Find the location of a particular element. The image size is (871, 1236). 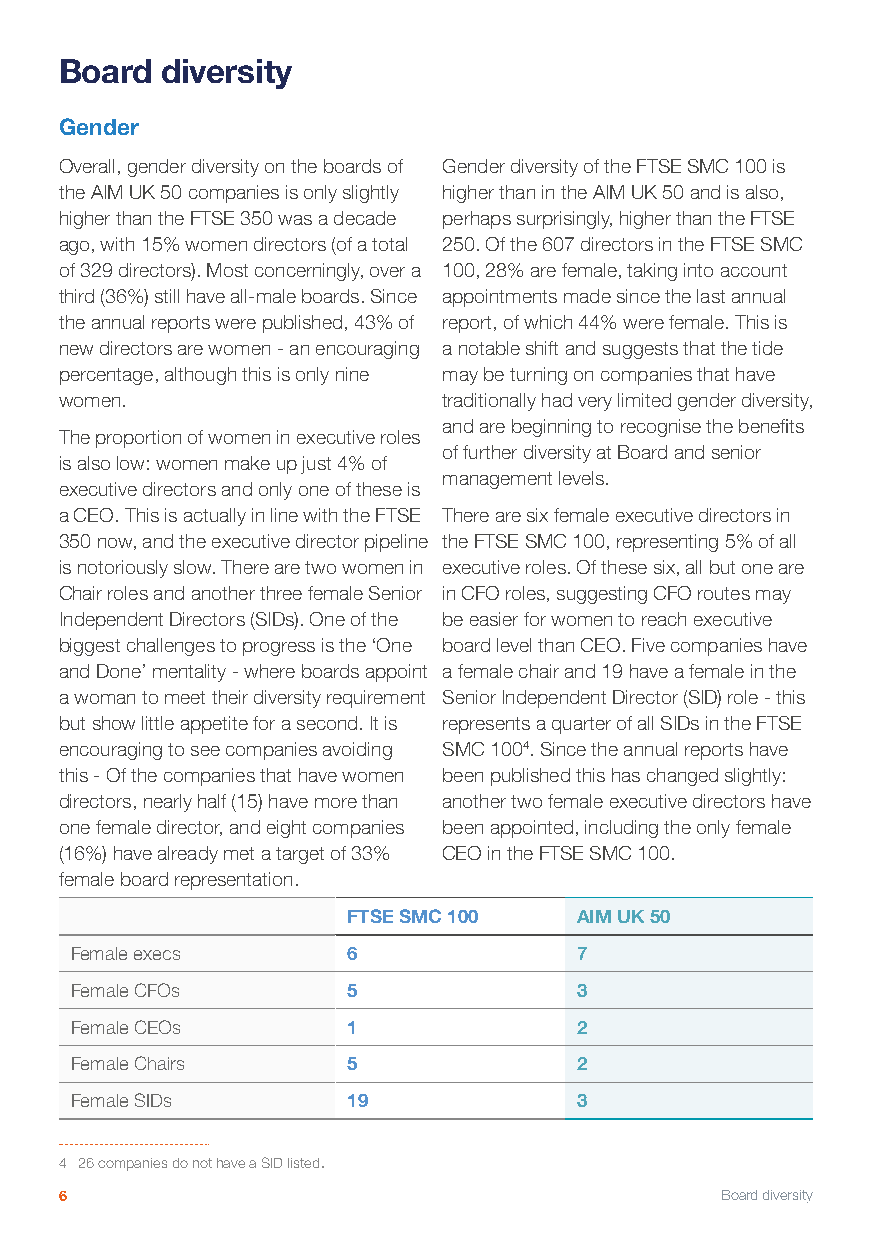

listed is located at coordinates (303, 1163).
